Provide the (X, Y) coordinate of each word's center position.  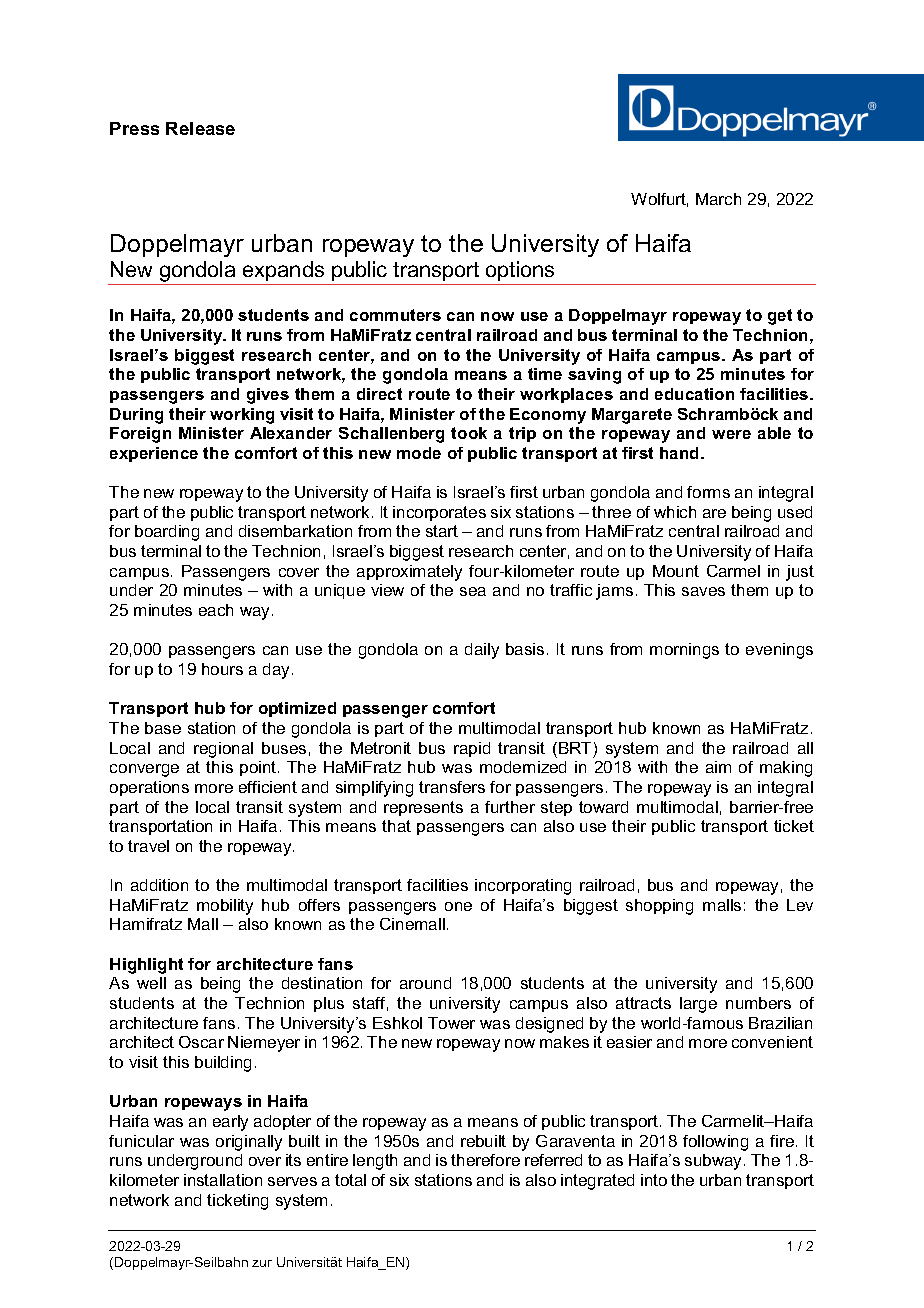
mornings (684, 651)
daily (482, 651)
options (520, 273)
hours (222, 669)
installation (223, 1180)
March (718, 199)
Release (200, 128)
